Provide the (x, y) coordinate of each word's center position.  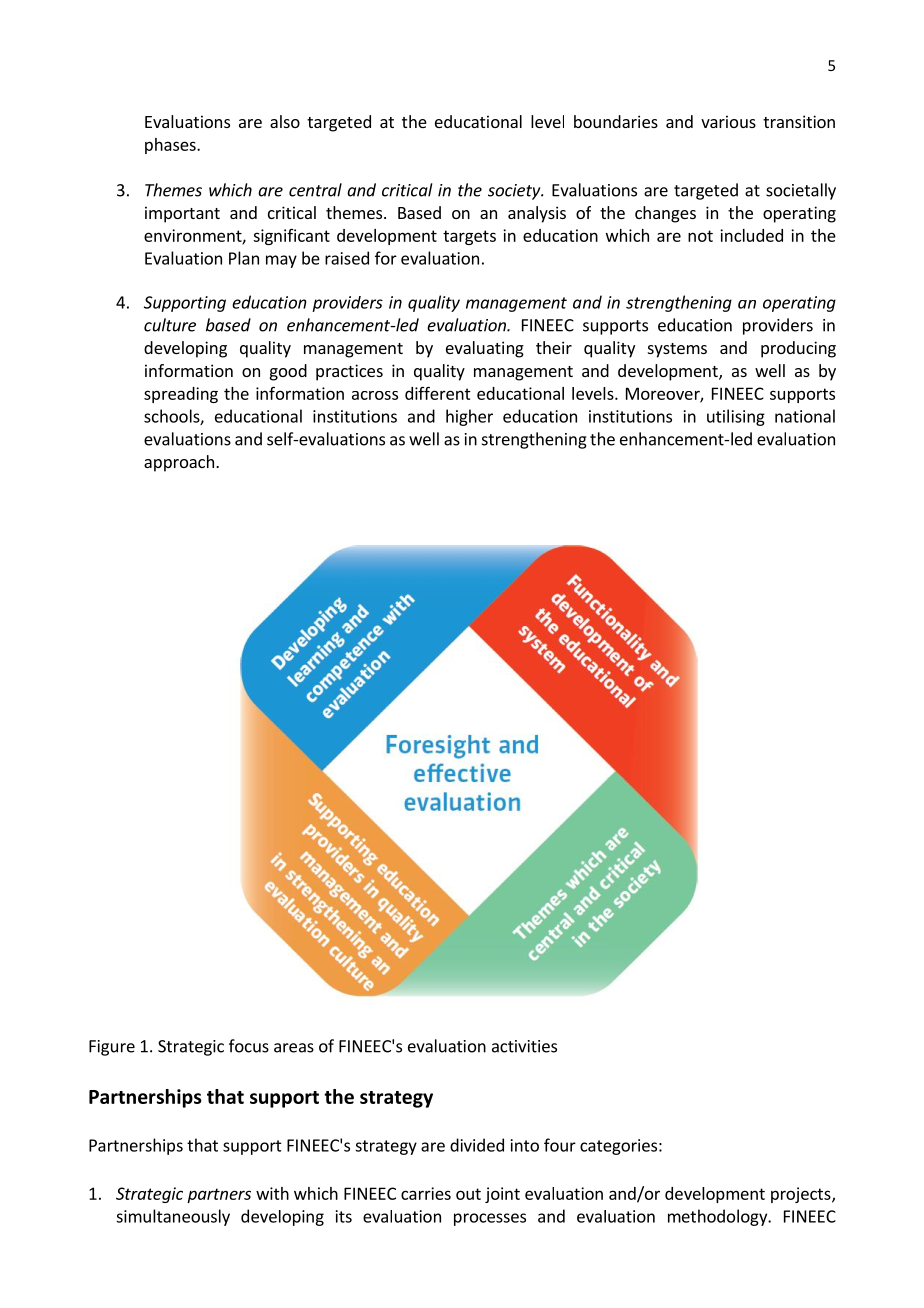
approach (179, 463)
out (468, 1194)
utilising (736, 417)
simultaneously (173, 1217)
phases (171, 146)
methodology (718, 1217)
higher (469, 417)
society (515, 192)
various (728, 121)
